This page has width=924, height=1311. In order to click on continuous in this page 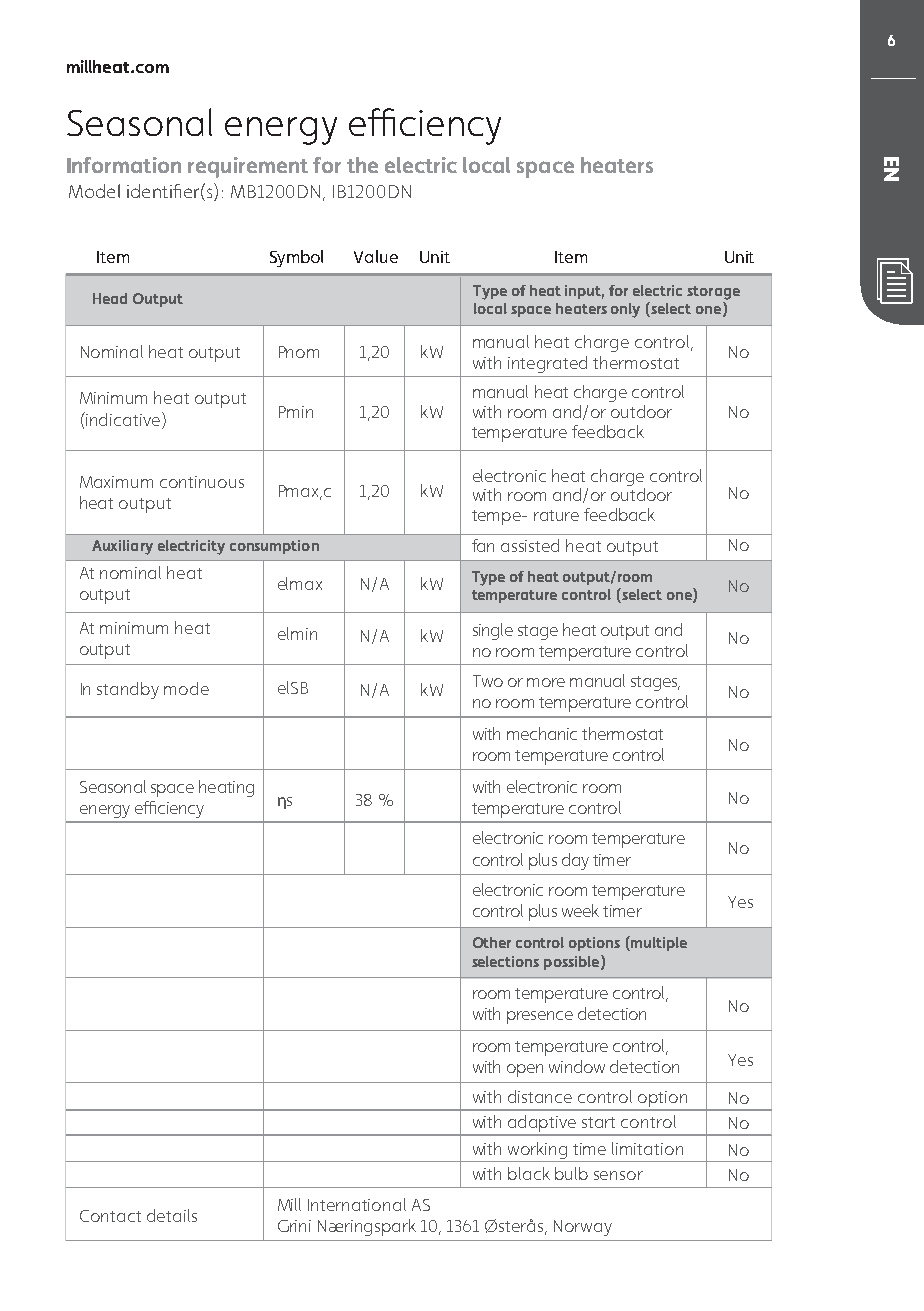, I will do `click(202, 482)`.
